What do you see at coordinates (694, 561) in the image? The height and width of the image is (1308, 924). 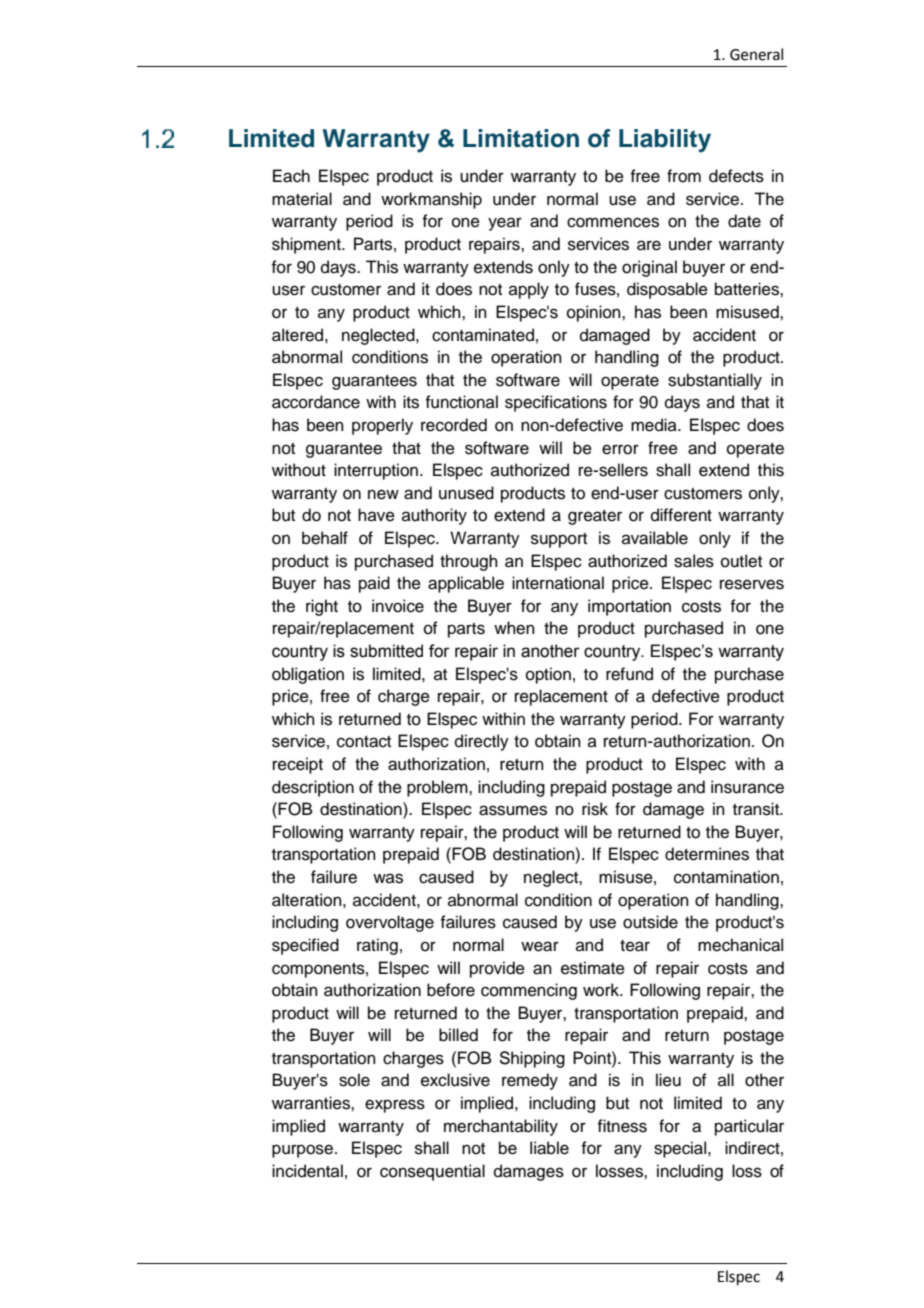 I see `sales` at bounding box center [694, 561].
